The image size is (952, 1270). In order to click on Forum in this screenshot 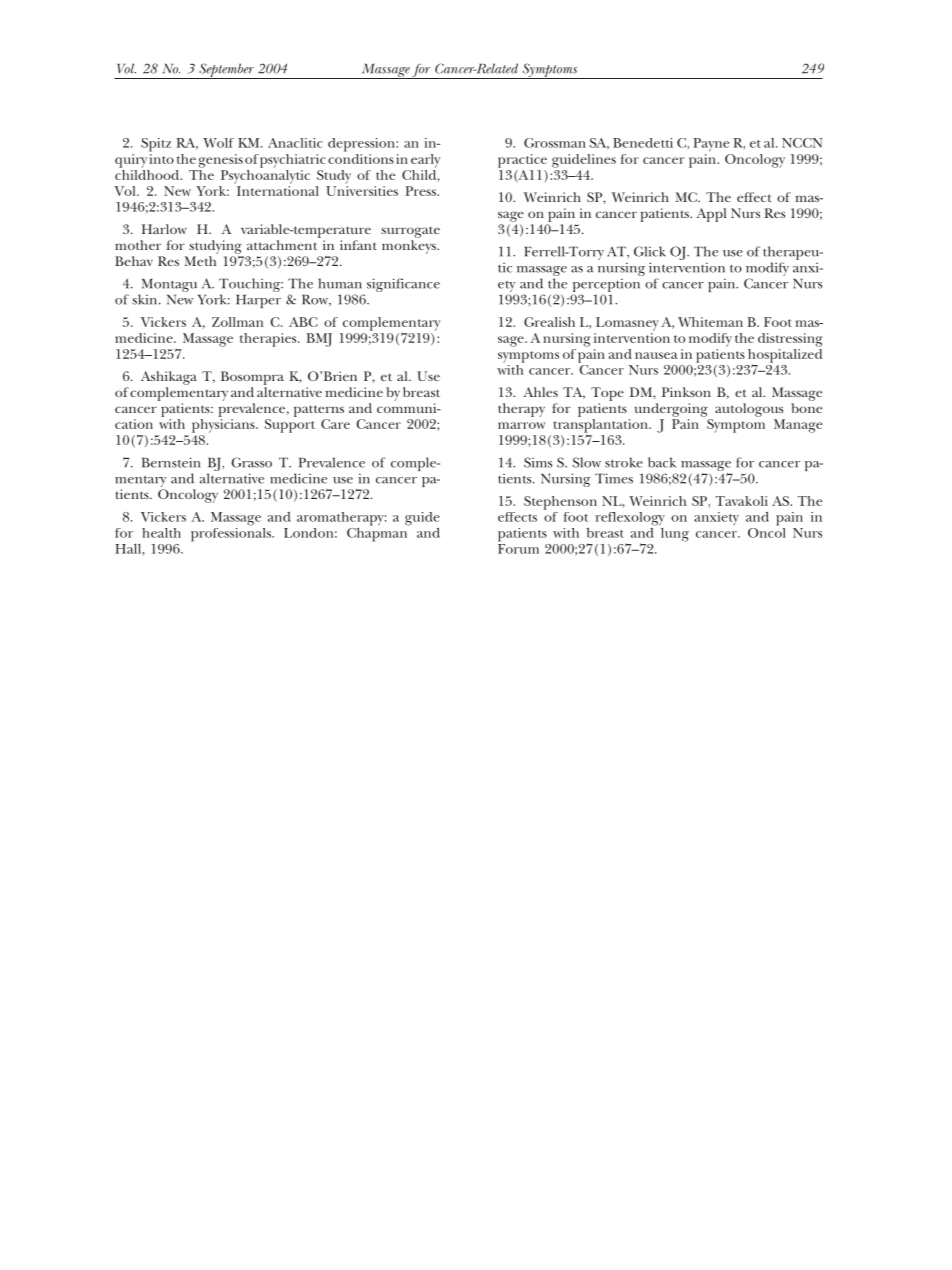, I will do `click(518, 549)`.
